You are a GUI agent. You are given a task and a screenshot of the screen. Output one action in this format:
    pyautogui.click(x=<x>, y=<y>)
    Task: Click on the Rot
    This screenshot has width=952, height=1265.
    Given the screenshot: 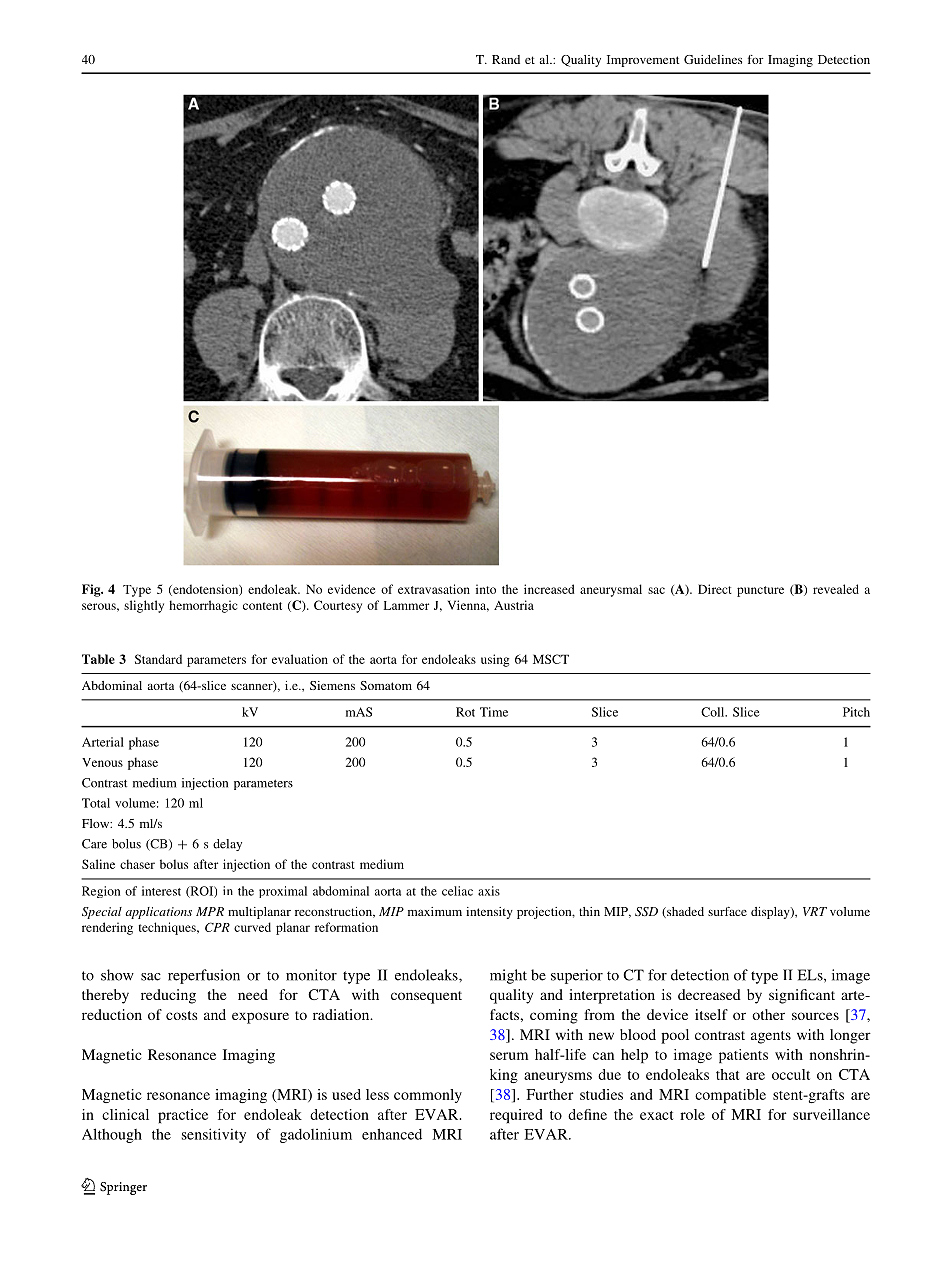 What is the action you would take?
    pyautogui.click(x=465, y=712)
